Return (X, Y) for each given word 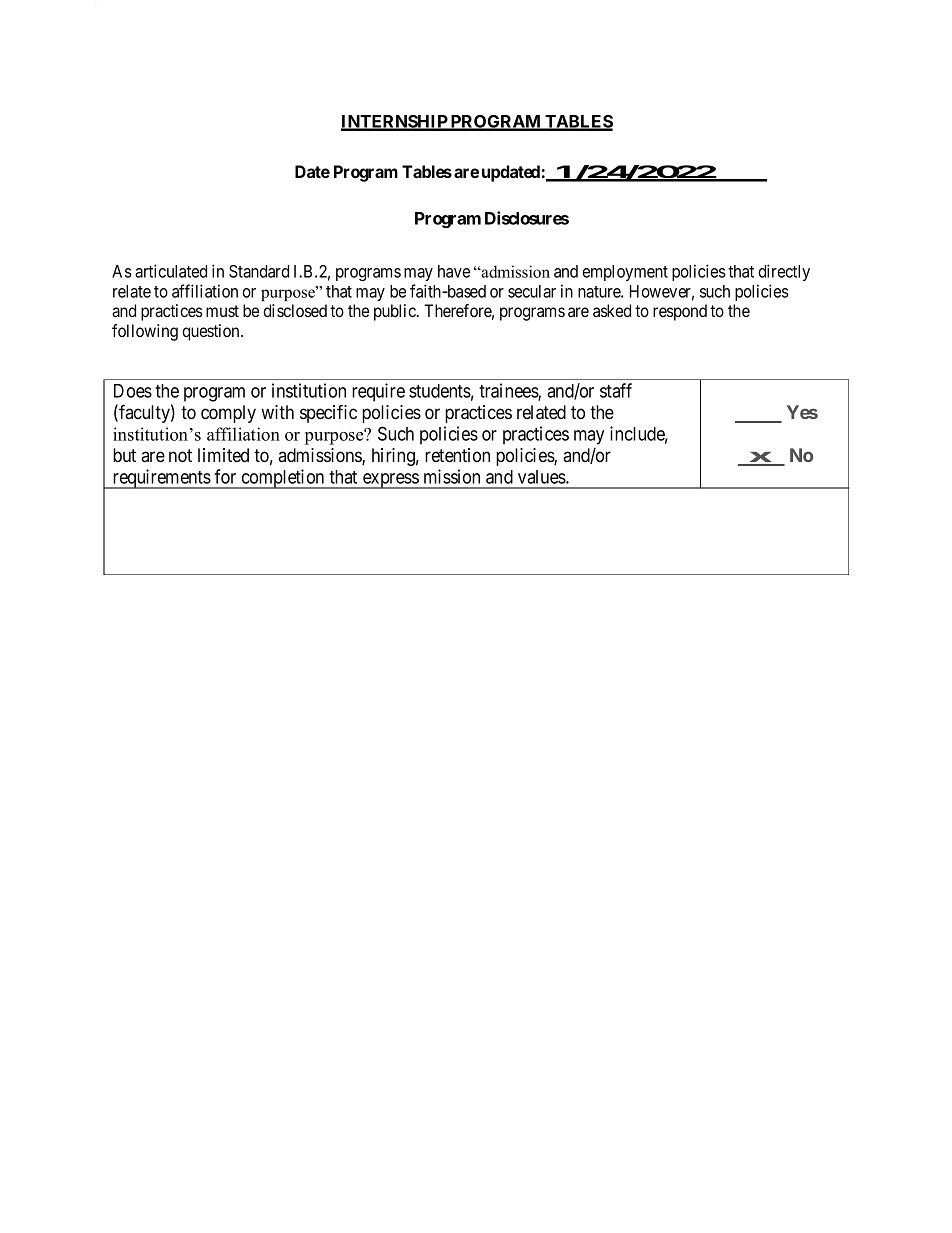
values (542, 477)
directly (784, 272)
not (180, 456)
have (454, 271)
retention (457, 455)
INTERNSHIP (395, 122)
